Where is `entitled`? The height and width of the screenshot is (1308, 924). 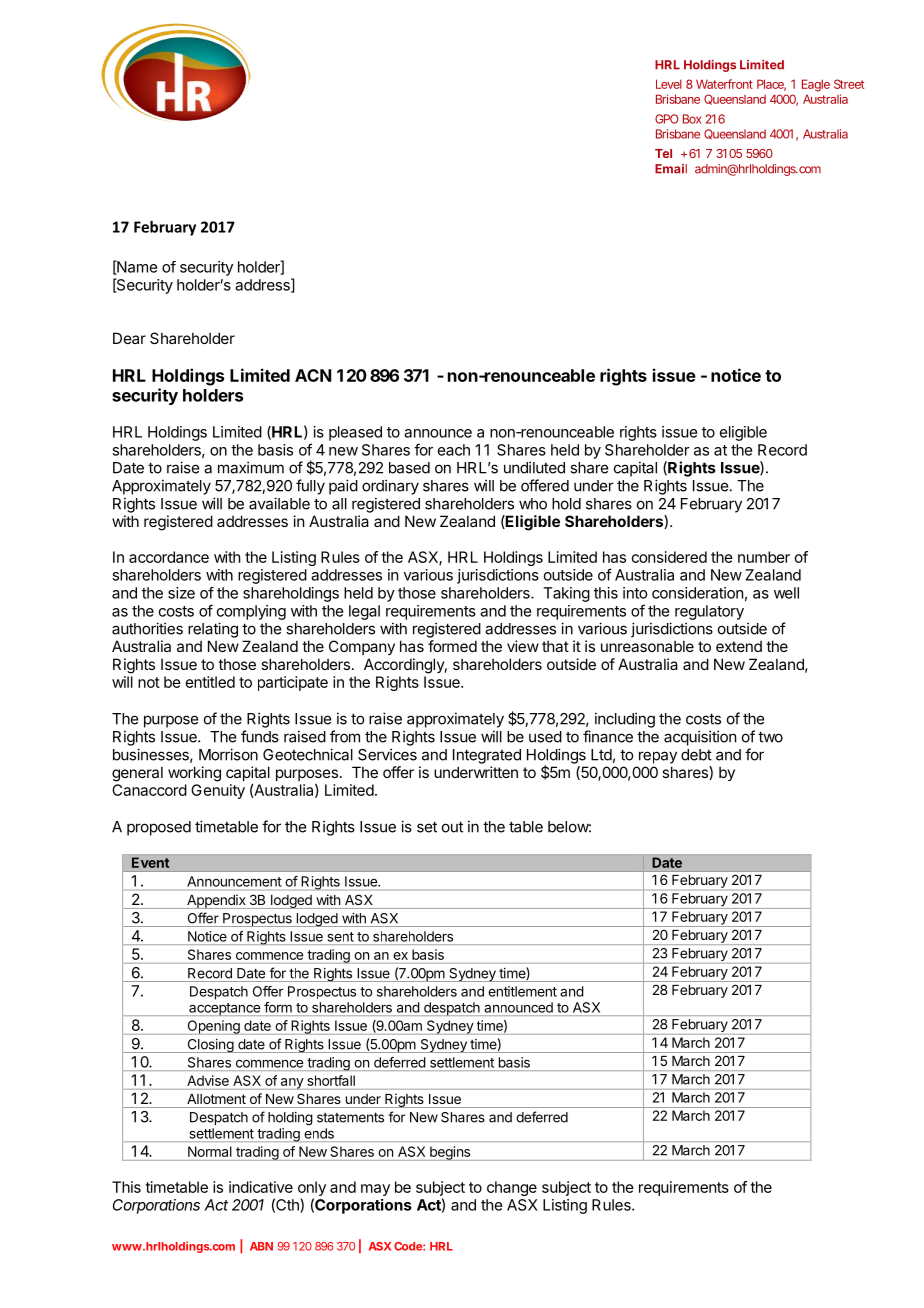
entitled is located at coordinates (210, 682).
